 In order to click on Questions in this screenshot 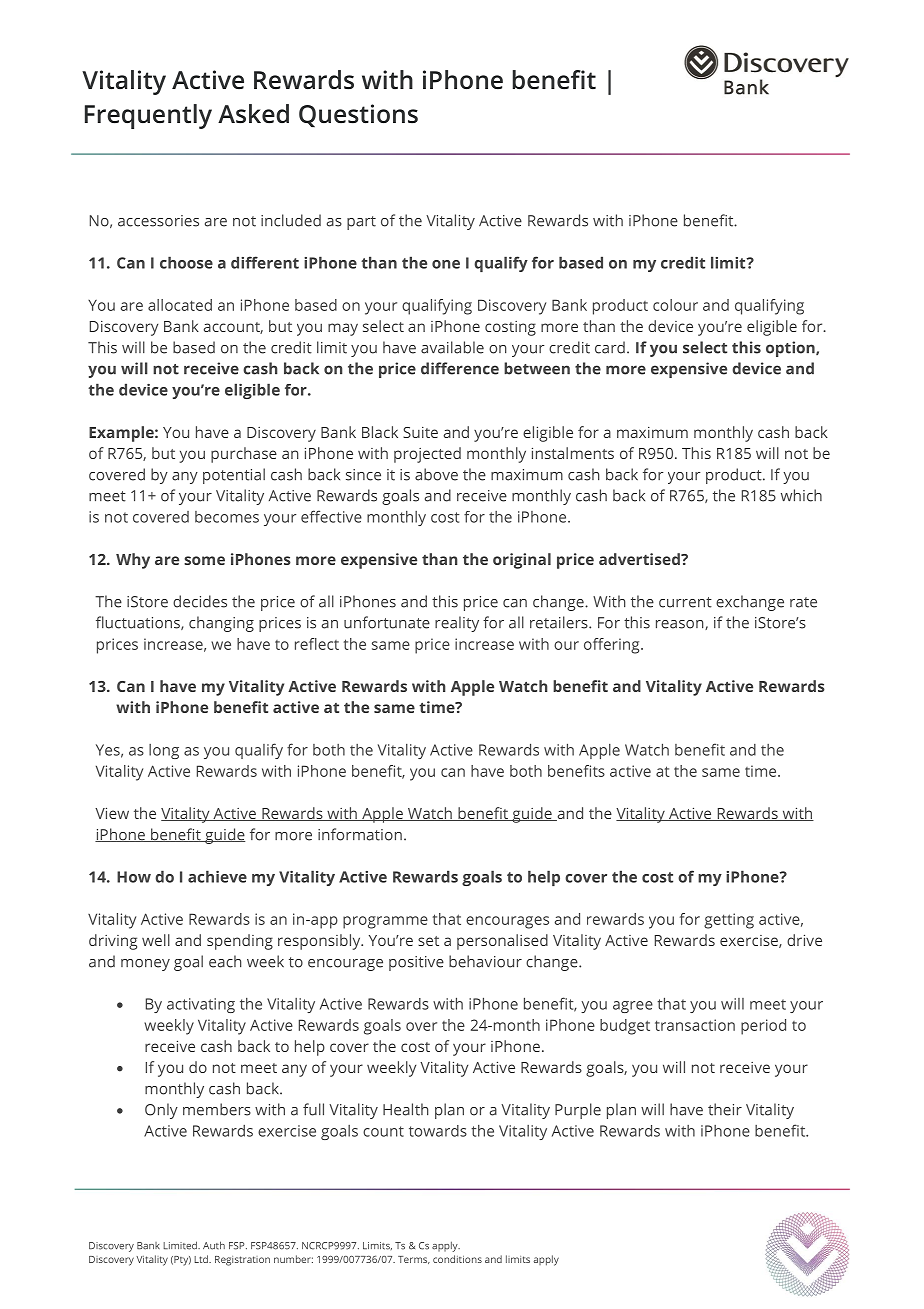, I will do `click(358, 115)`.
